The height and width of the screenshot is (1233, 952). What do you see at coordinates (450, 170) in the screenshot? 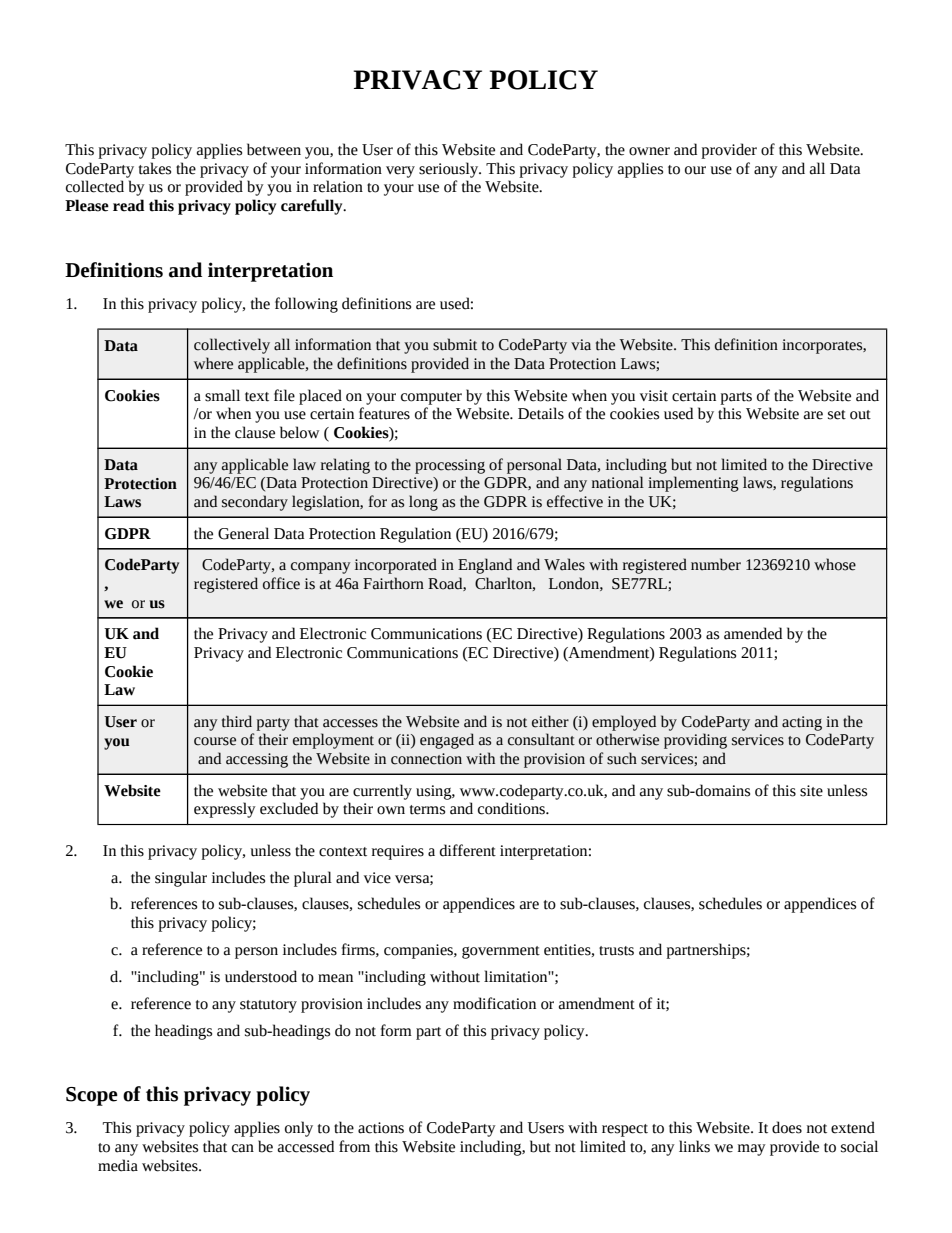
I see `seriously` at bounding box center [450, 170].
